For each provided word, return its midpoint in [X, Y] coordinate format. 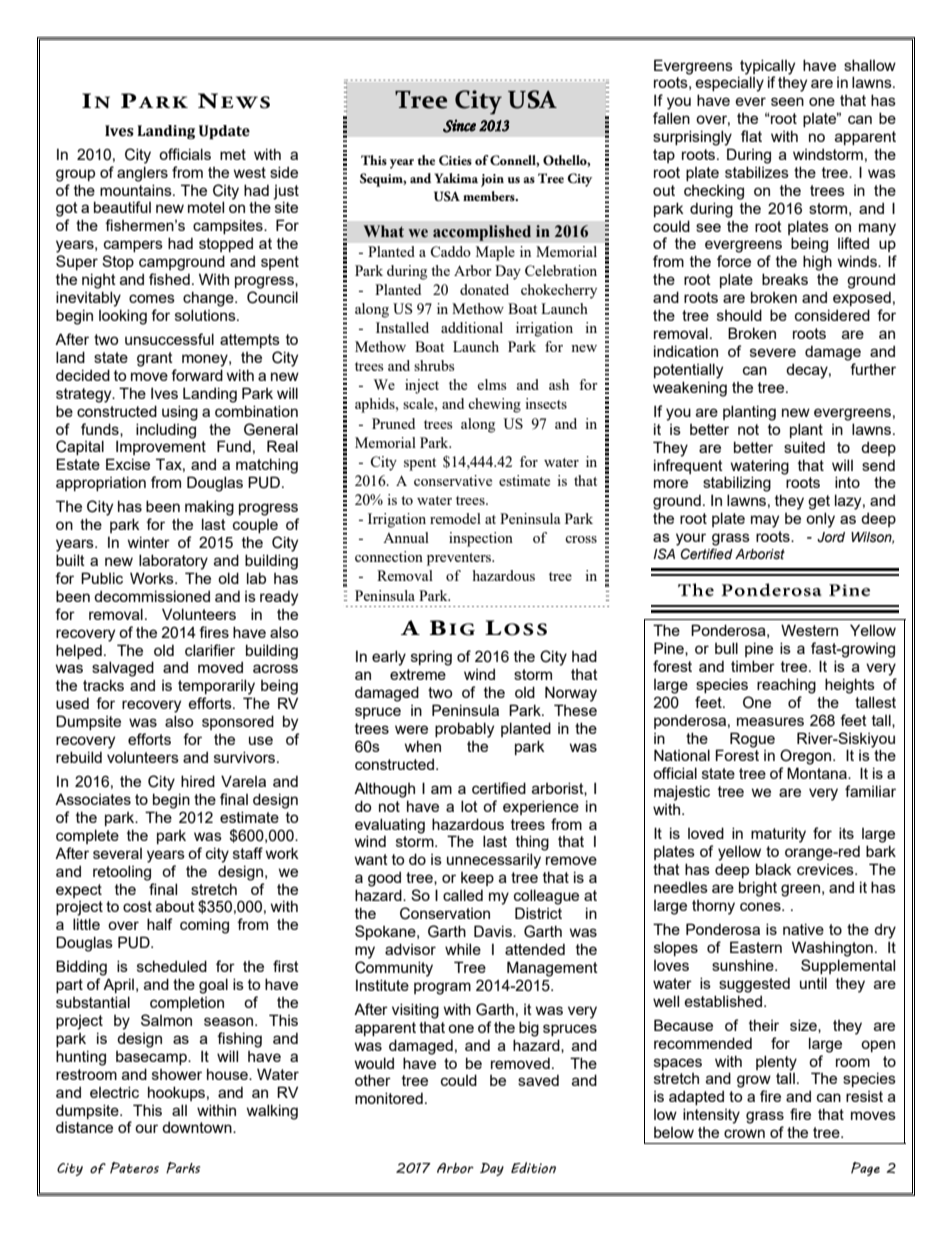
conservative [453, 480]
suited [804, 447]
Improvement [161, 447]
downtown [198, 1127]
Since [459, 126]
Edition [533, 1168]
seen [787, 101]
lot [469, 806]
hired [198, 781]
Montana [818, 773]
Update [224, 132]
